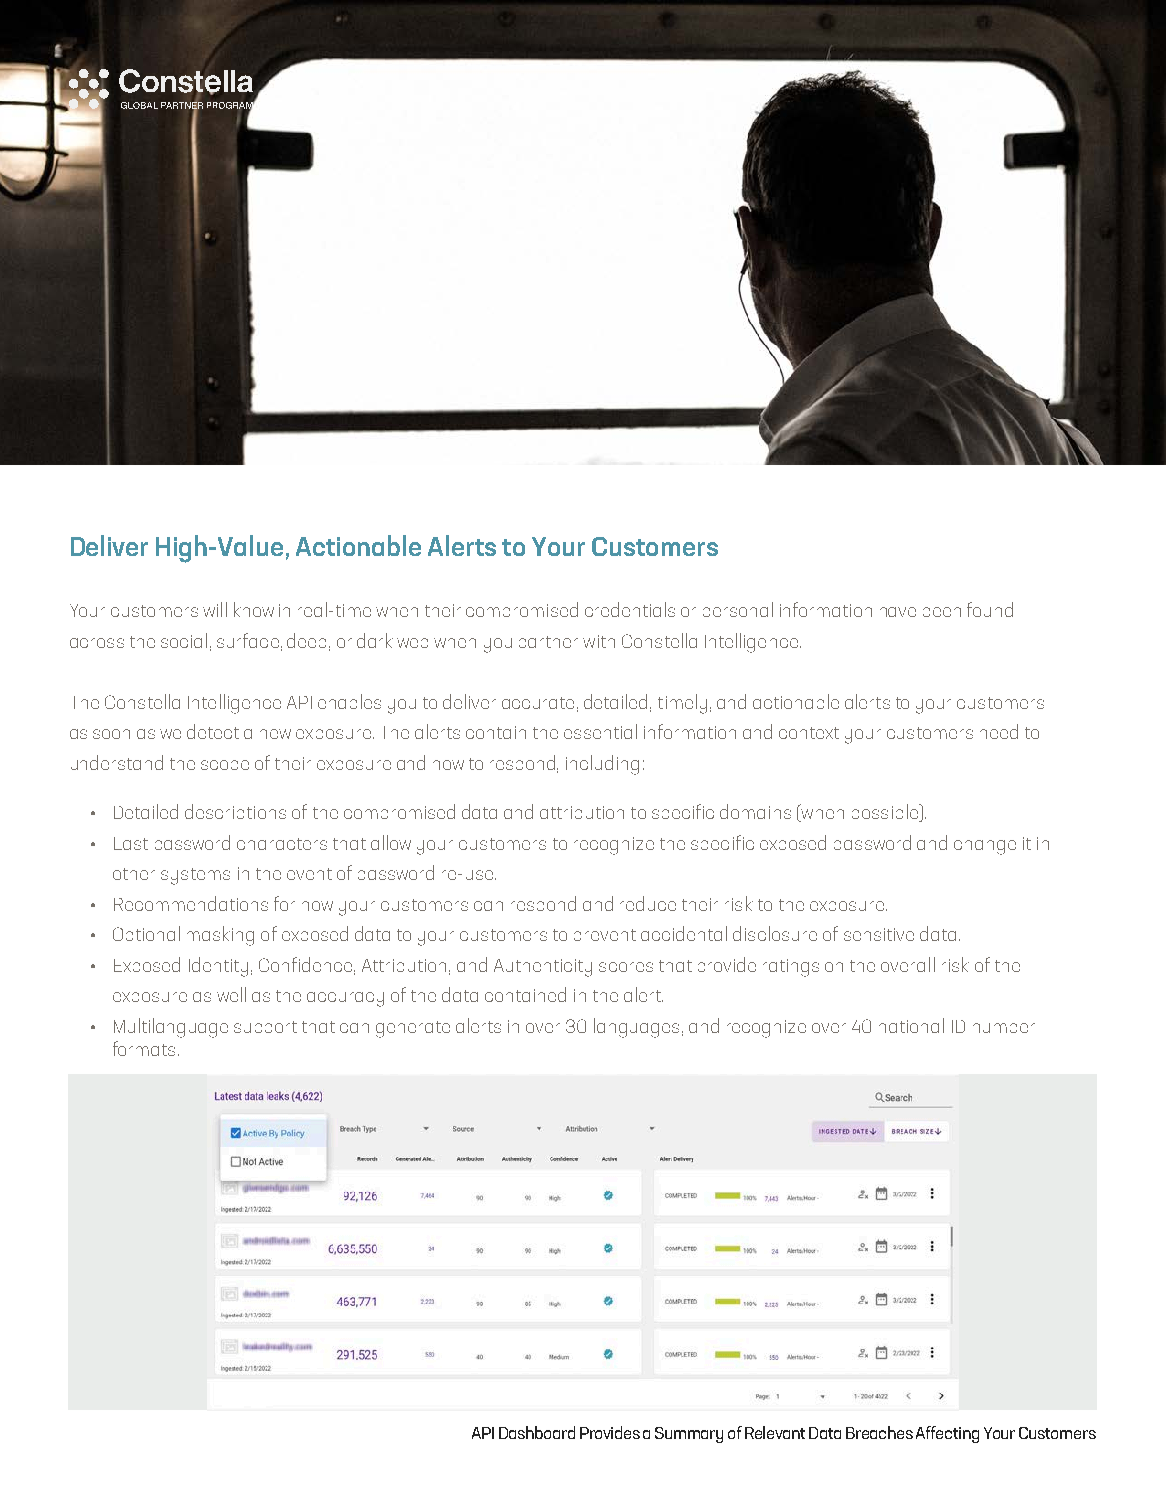 Image resolution: width=1166 pixels, height=1509 pixels. I want to click on partner, so click(548, 642).
